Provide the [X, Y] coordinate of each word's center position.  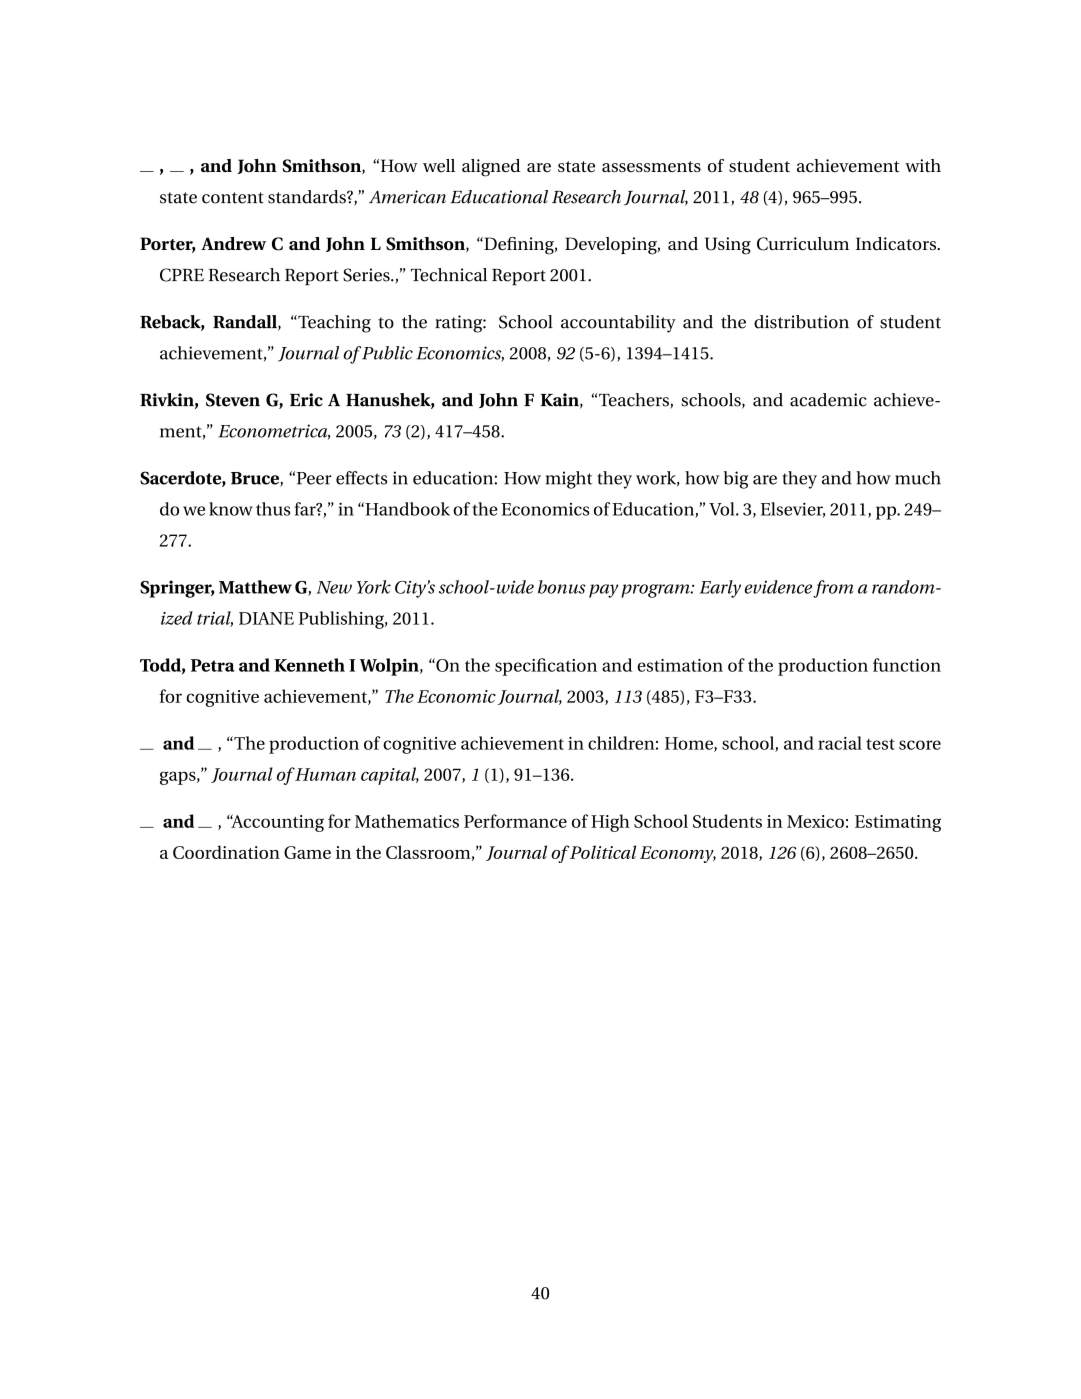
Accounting [276, 823]
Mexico [815, 821]
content [233, 198]
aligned [491, 168]
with [923, 165]
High [610, 823]
